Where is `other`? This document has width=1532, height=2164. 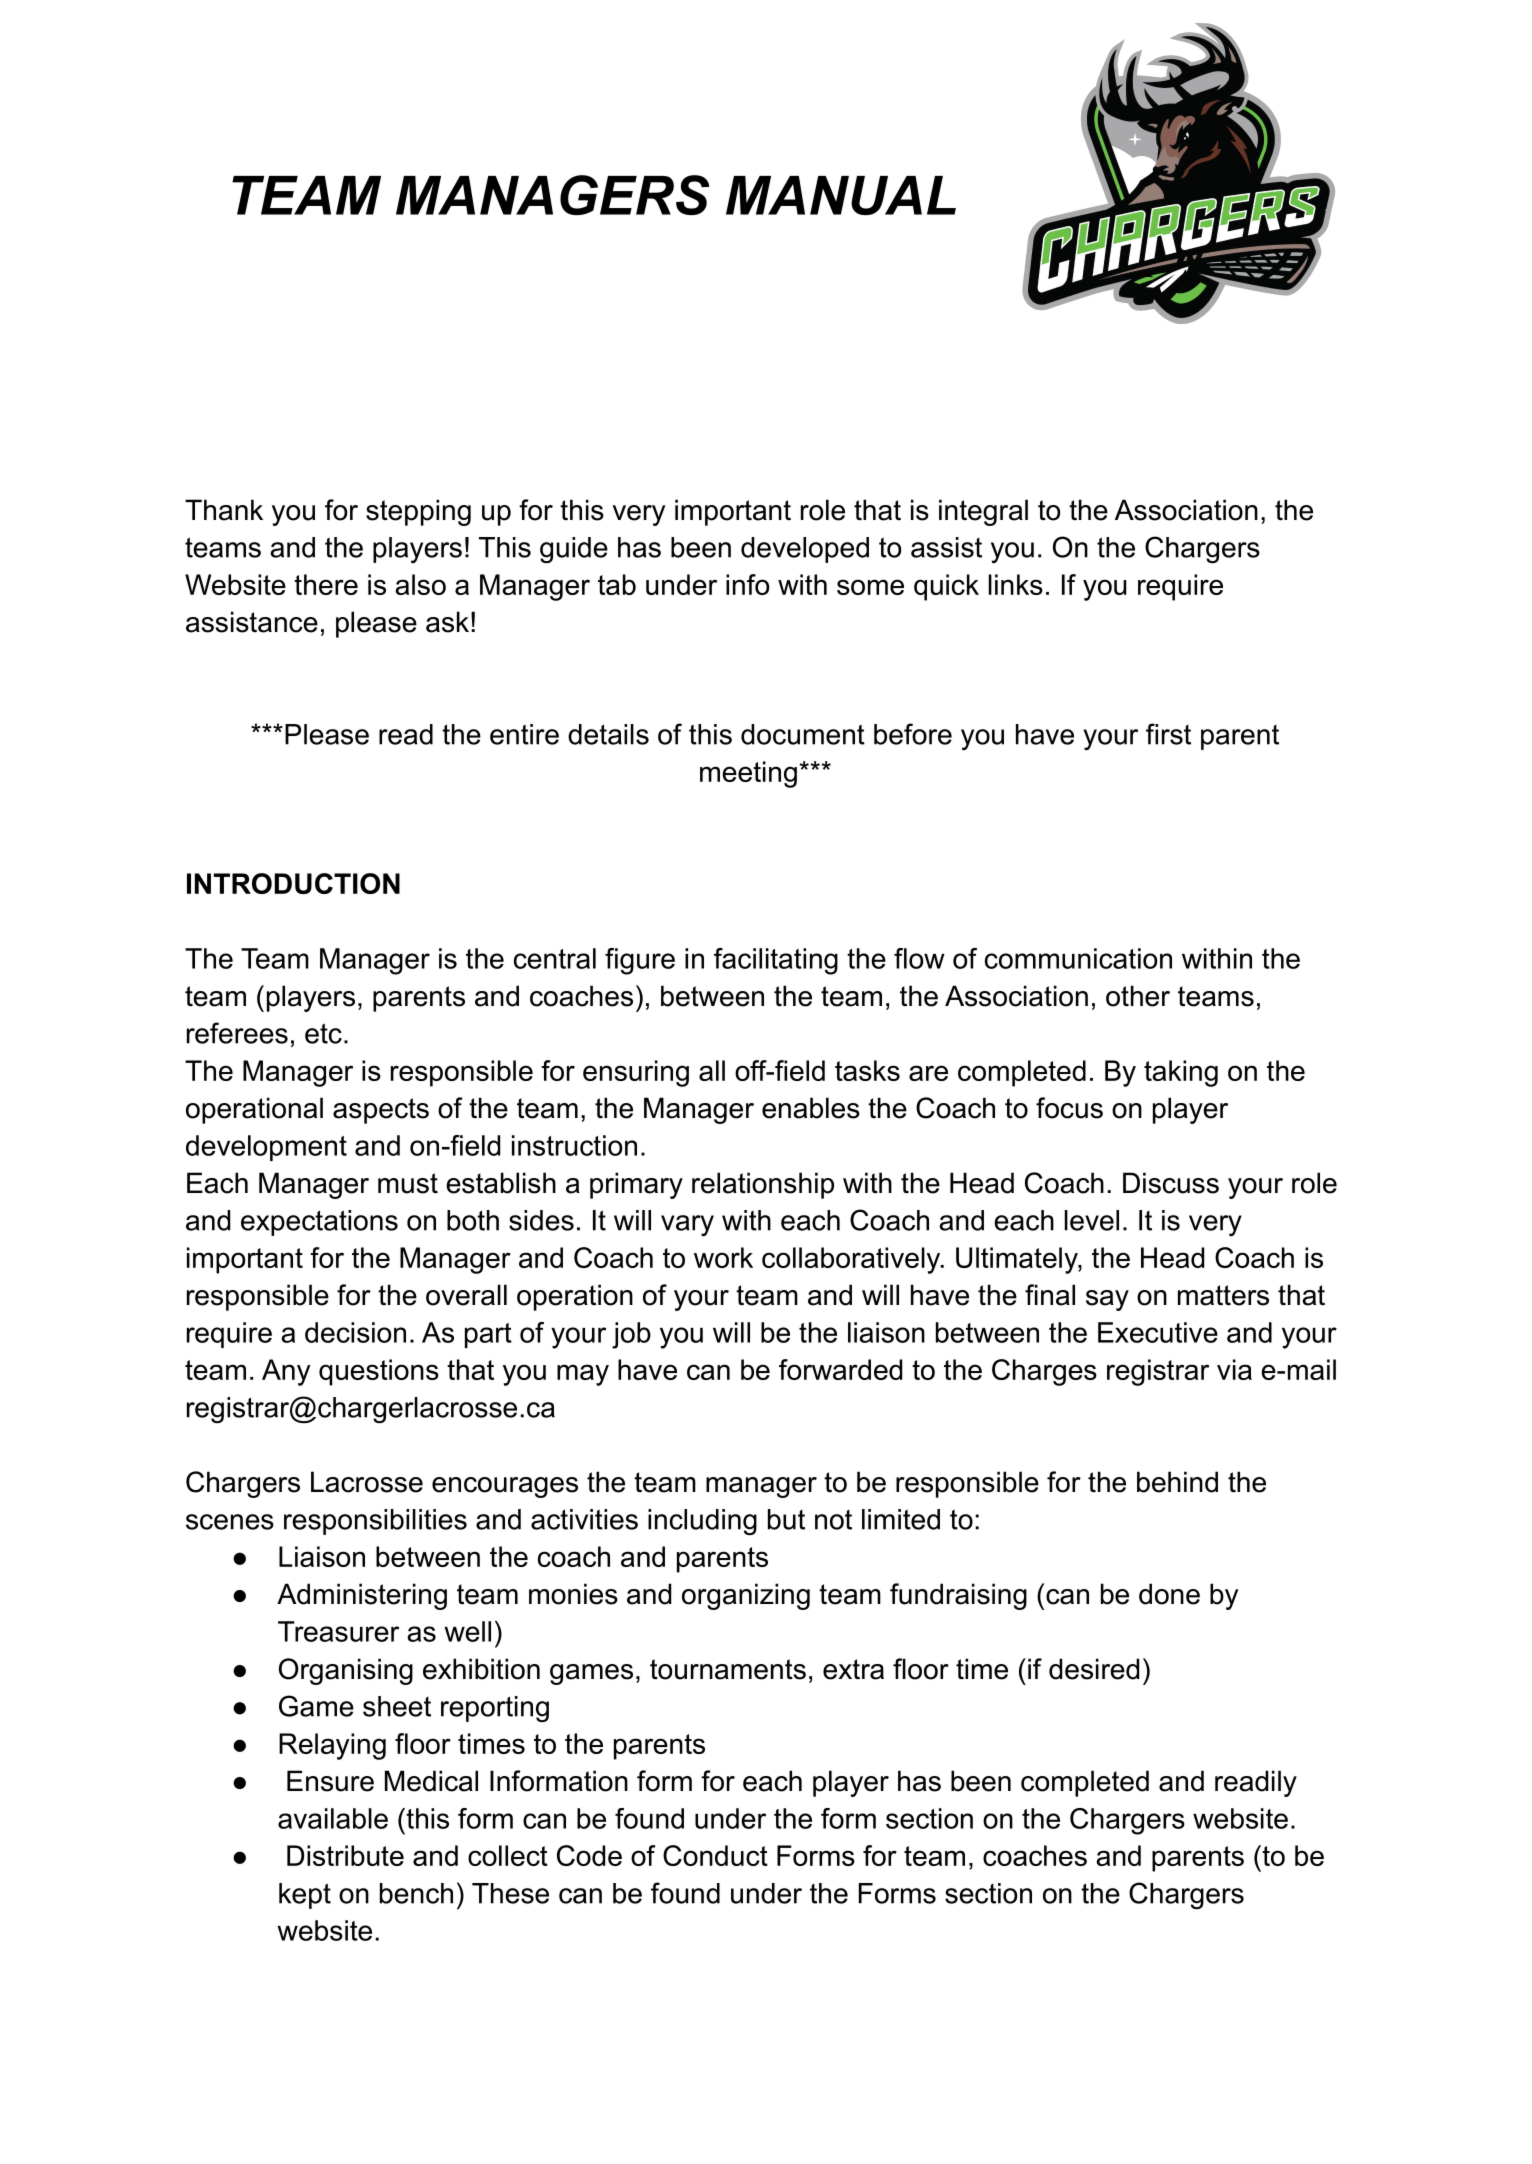
other is located at coordinates (1138, 996).
